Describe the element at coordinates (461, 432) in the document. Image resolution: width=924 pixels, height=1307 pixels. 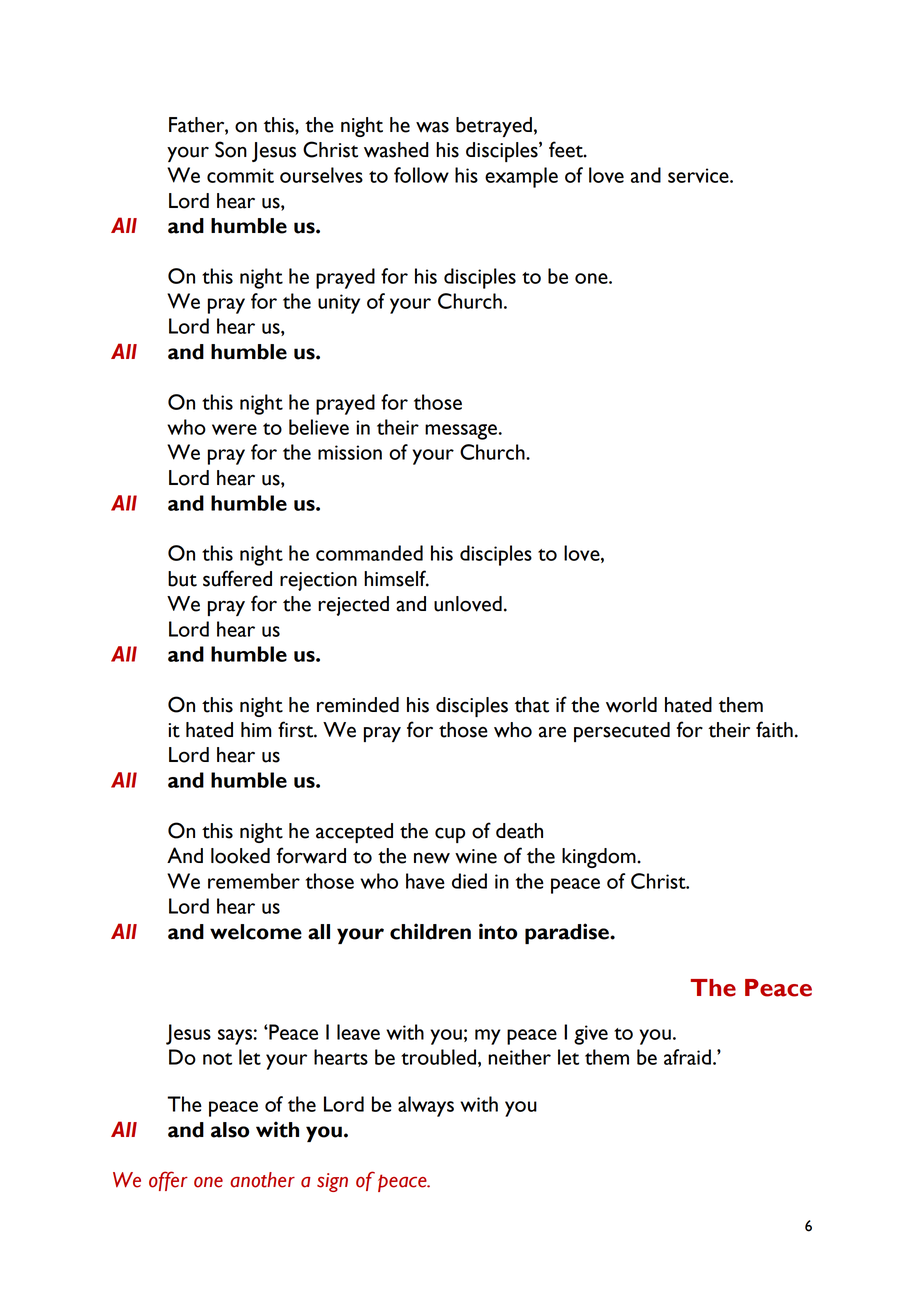
I see `message` at that location.
